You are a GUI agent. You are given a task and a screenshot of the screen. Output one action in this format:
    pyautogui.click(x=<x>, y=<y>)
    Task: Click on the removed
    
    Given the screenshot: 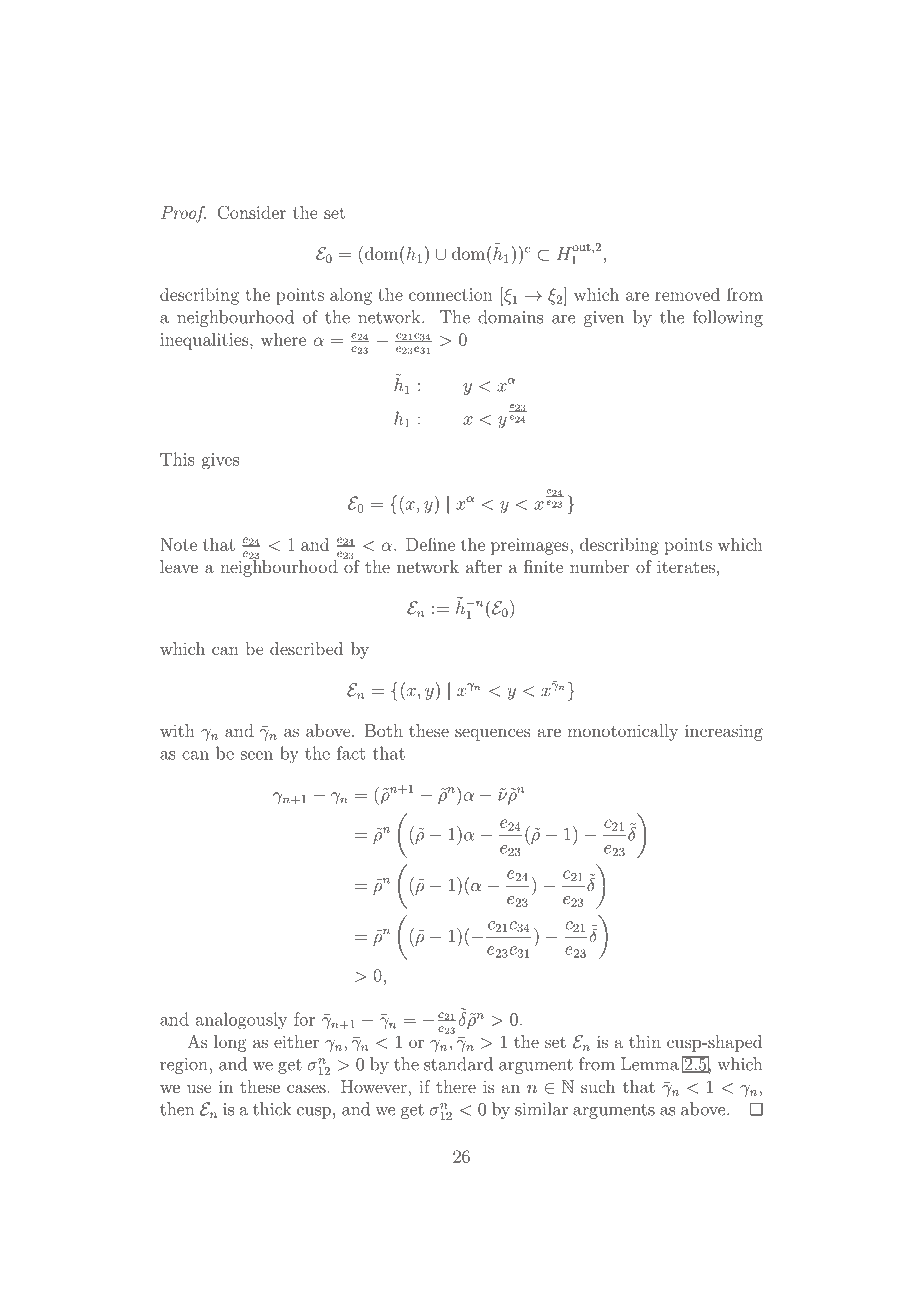 What is the action you would take?
    pyautogui.click(x=687, y=294)
